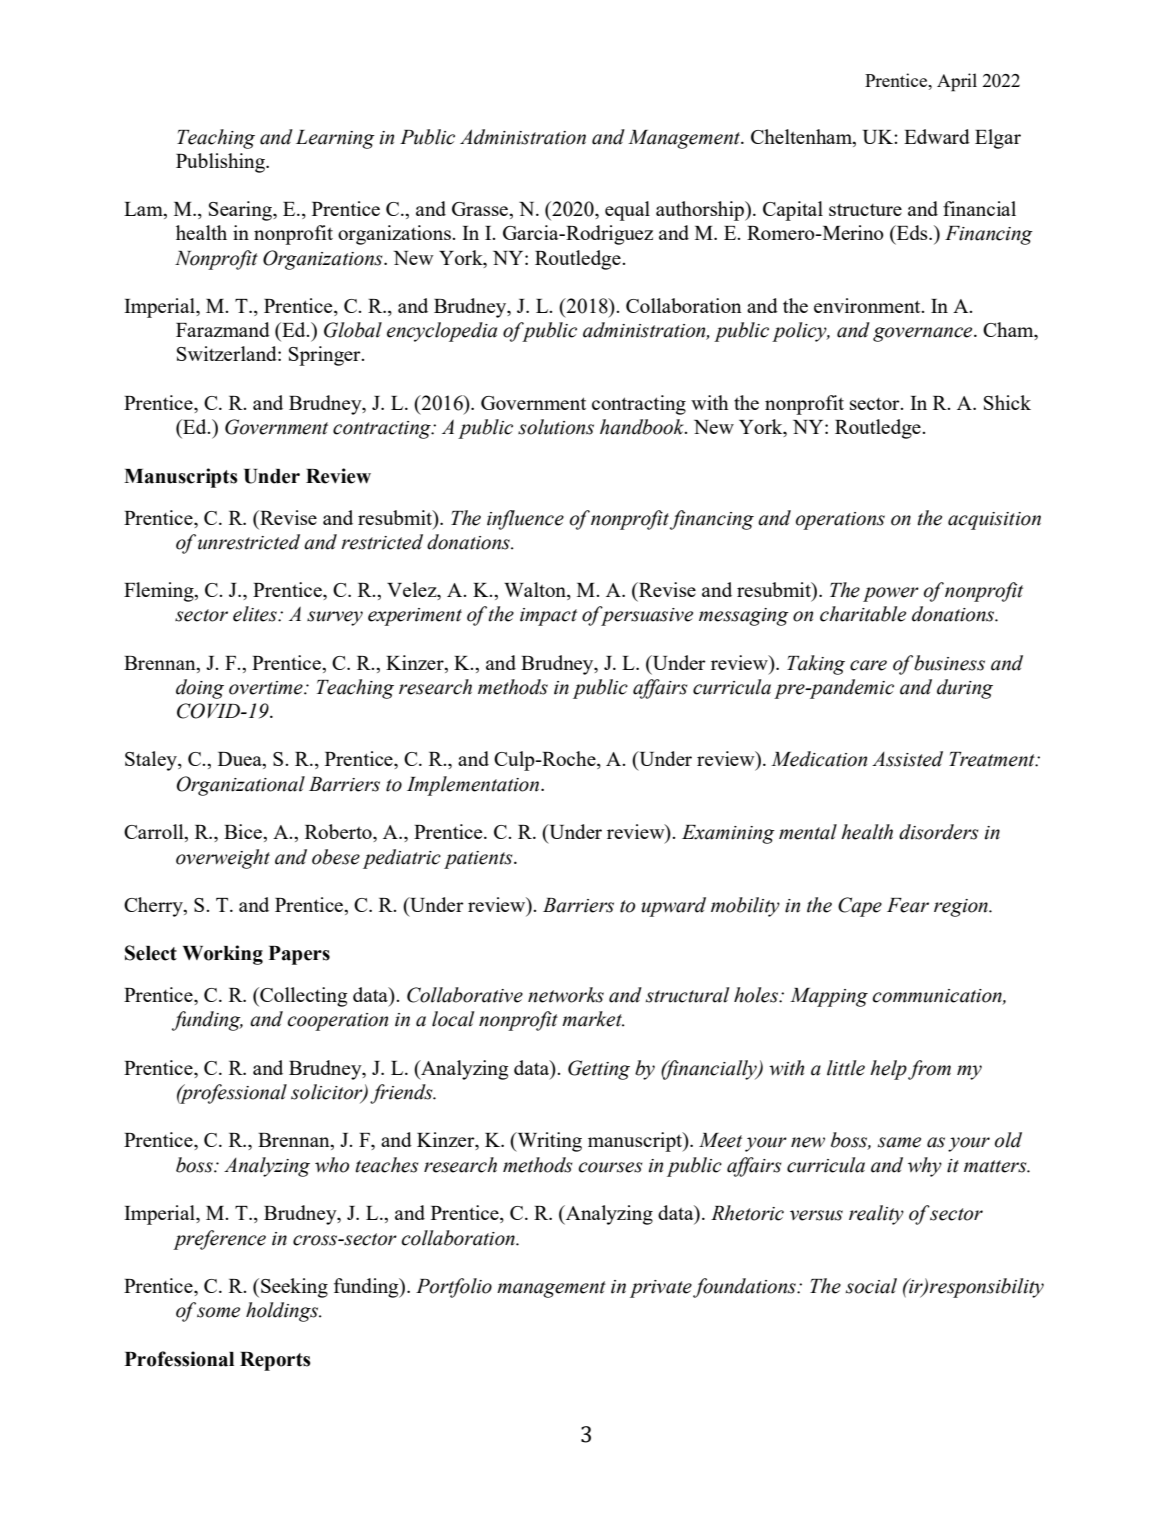 The image size is (1172, 1516). I want to click on Publishing, so click(221, 163).
